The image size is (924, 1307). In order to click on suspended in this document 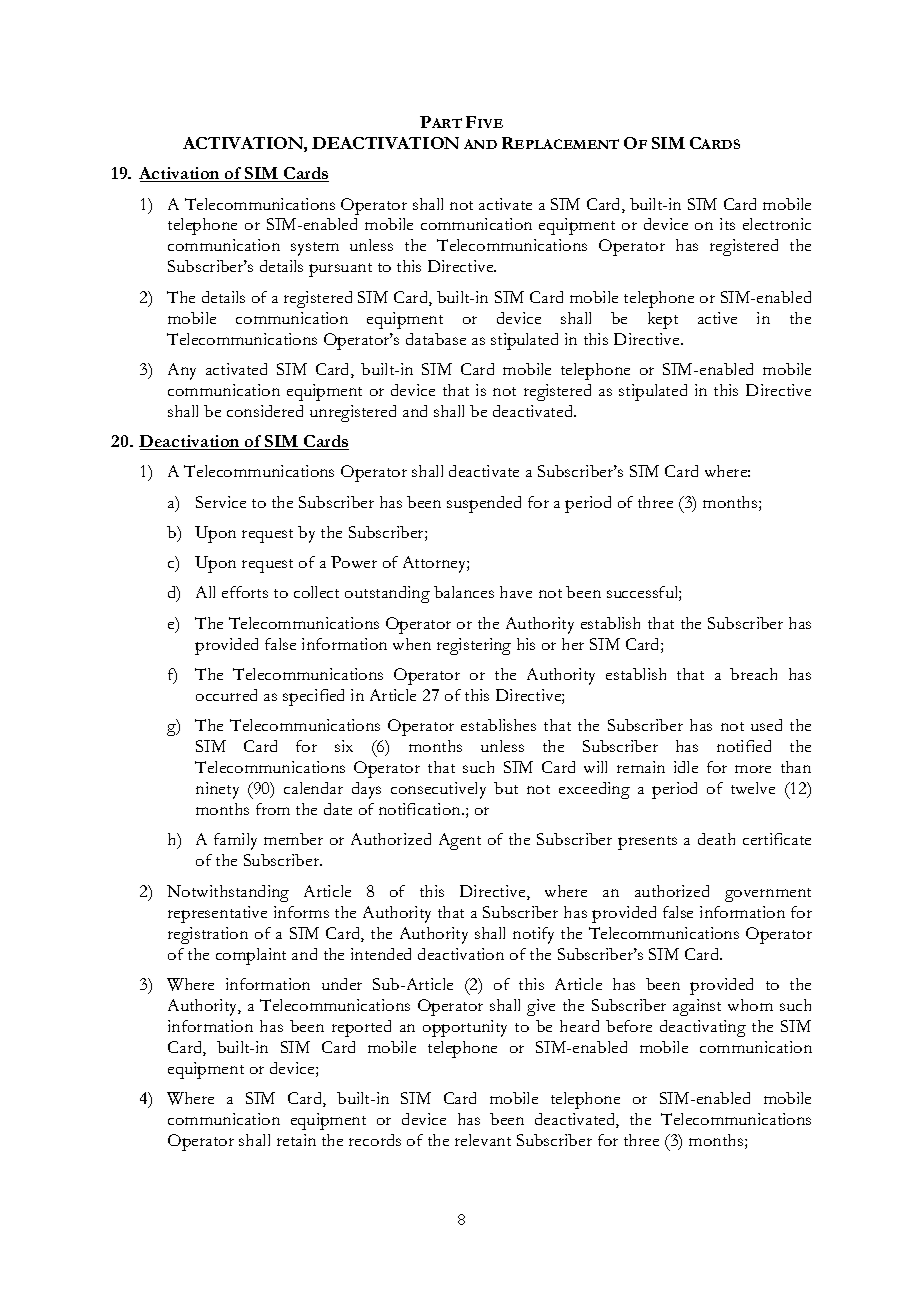, I will do `click(484, 504)`.
